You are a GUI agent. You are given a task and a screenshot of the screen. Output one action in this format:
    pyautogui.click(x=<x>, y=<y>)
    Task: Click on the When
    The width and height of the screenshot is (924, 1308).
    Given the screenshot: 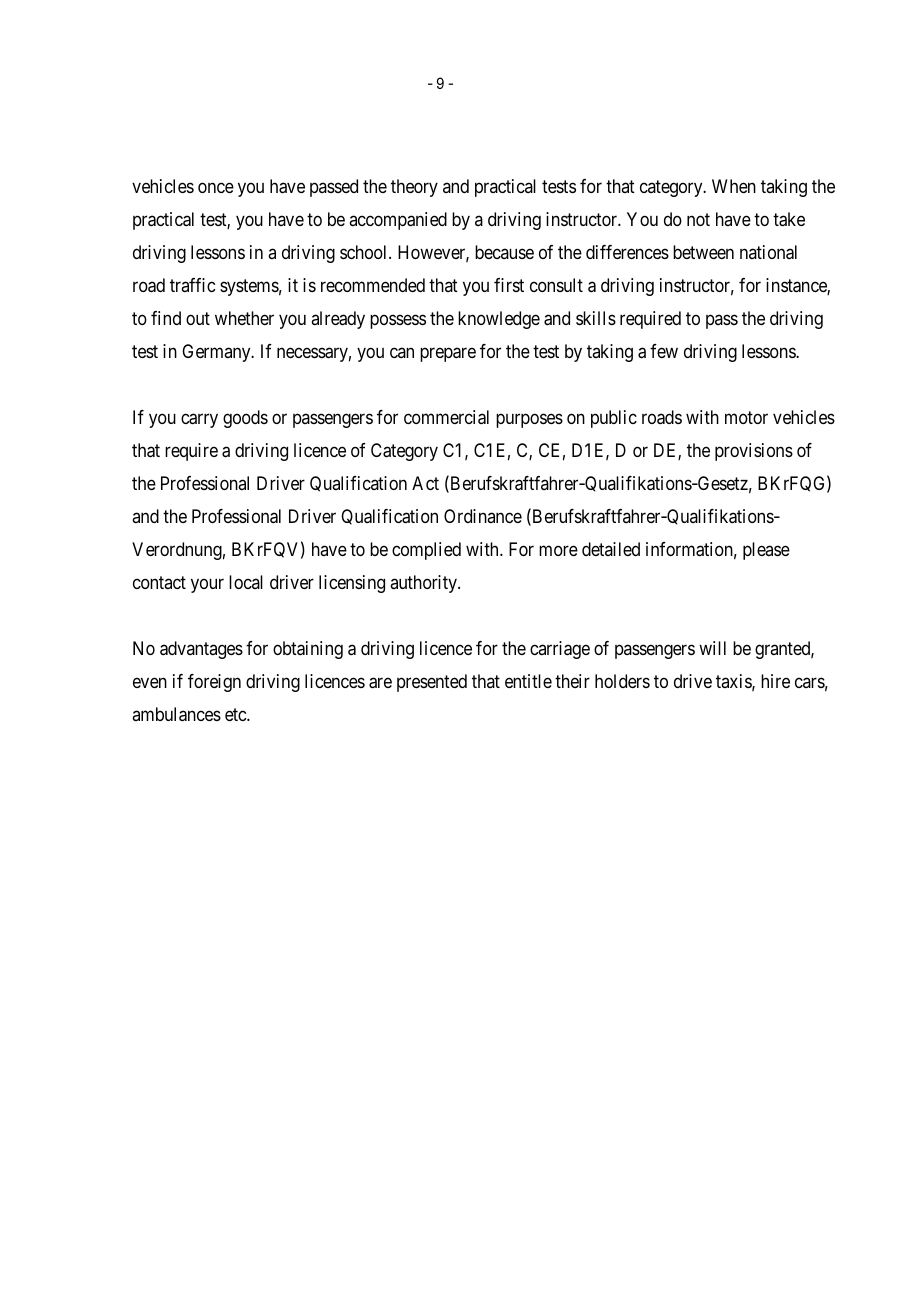 What is the action you would take?
    pyautogui.click(x=734, y=186)
